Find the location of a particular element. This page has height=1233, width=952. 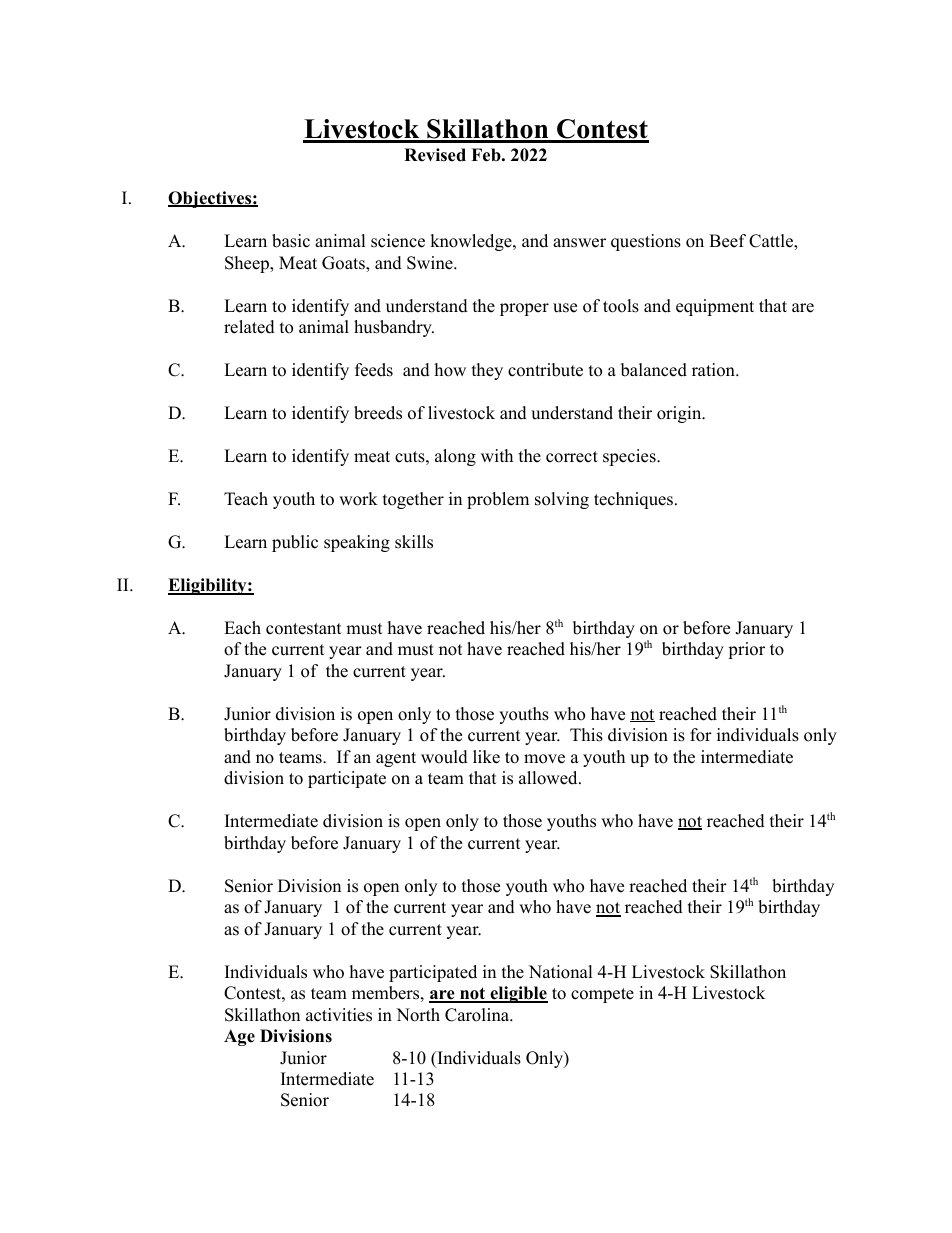

work is located at coordinates (358, 499).
